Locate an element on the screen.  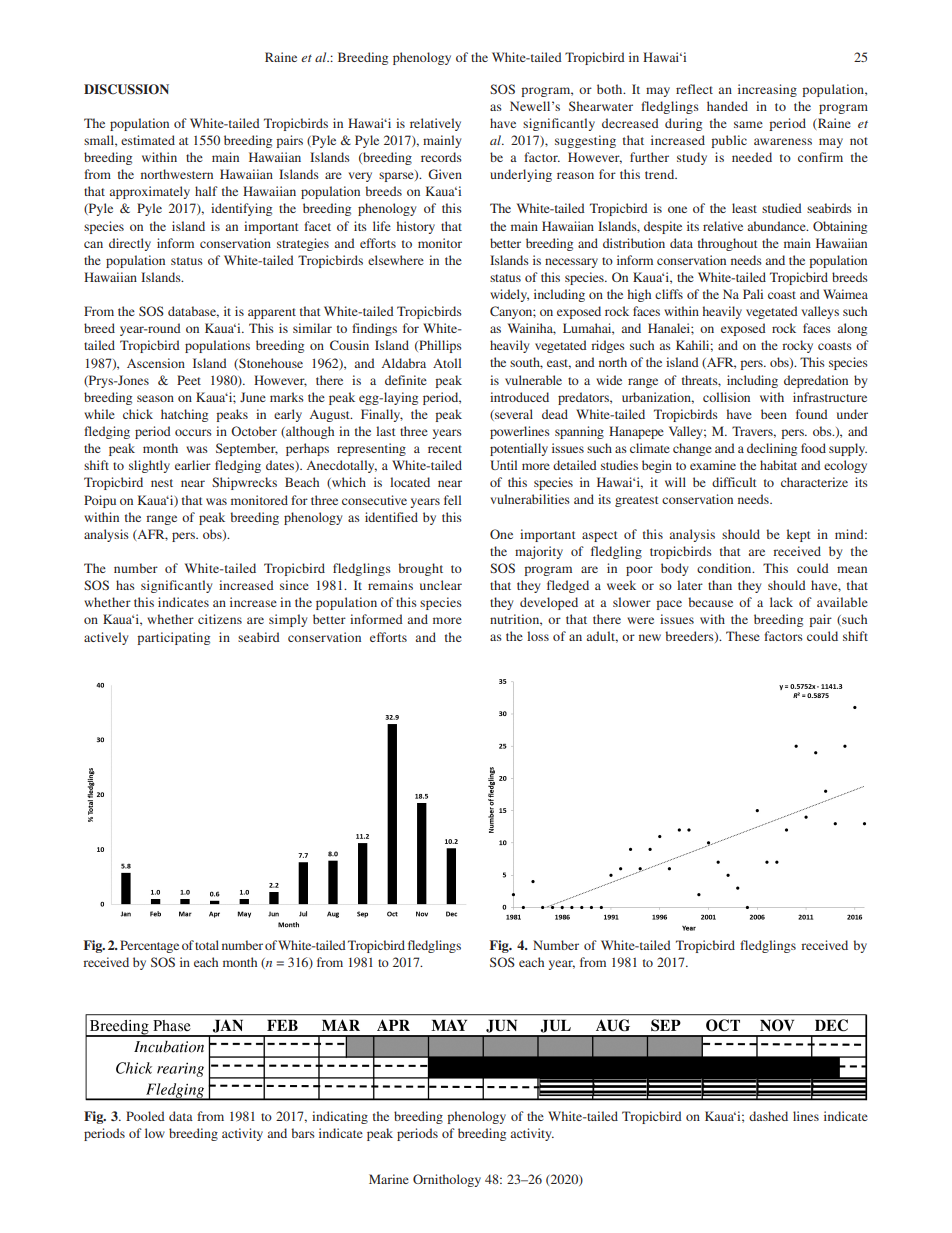
collision is located at coordinates (726, 397).
